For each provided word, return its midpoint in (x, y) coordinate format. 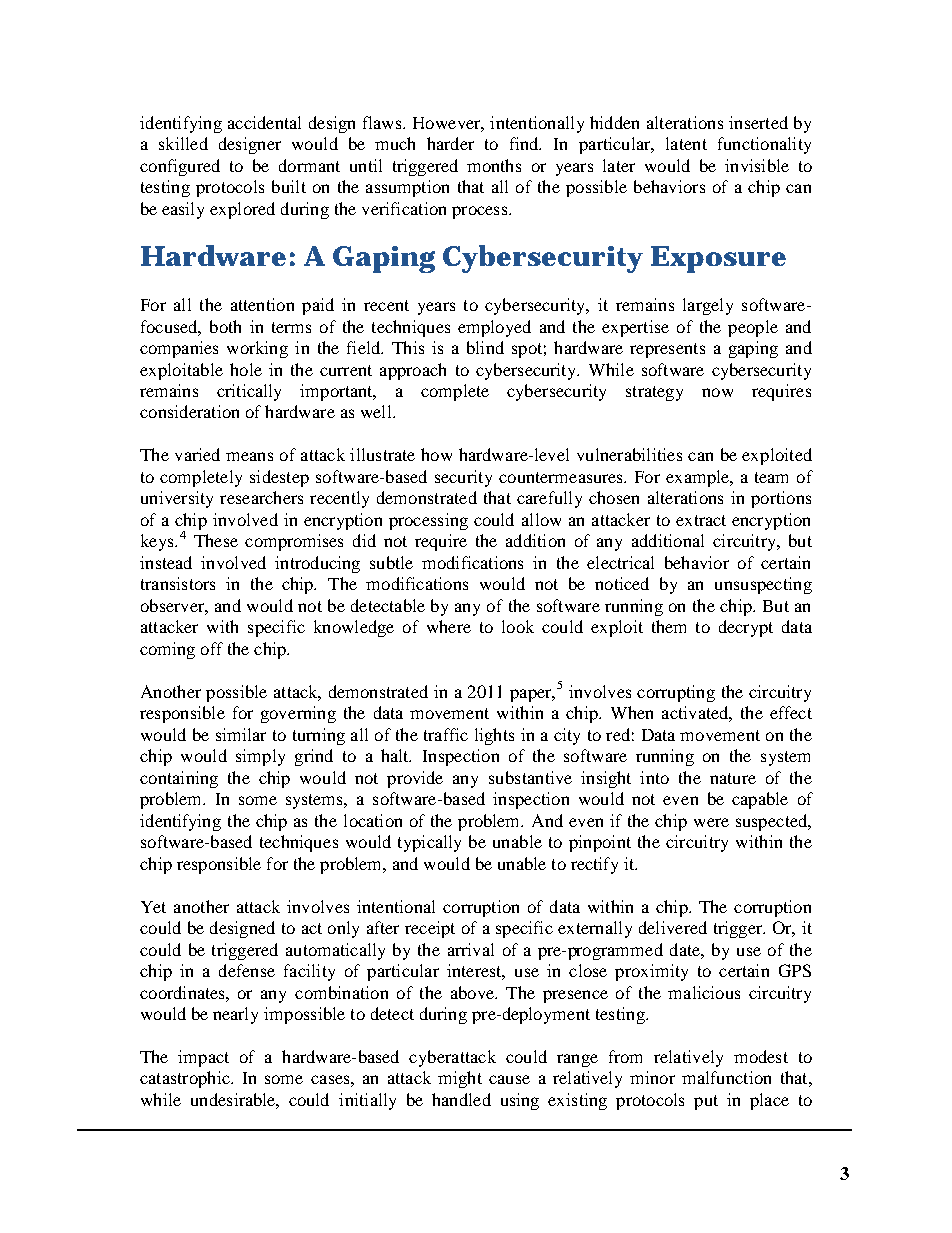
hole (246, 369)
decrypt (746, 628)
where (449, 626)
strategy (654, 393)
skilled (183, 143)
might (460, 1079)
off (212, 648)
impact (203, 1058)
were (711, 822)
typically (429, 843)
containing (179, 779)
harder (450, 143)
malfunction (726, 1077)
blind (485, 347)
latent (686, 143)
